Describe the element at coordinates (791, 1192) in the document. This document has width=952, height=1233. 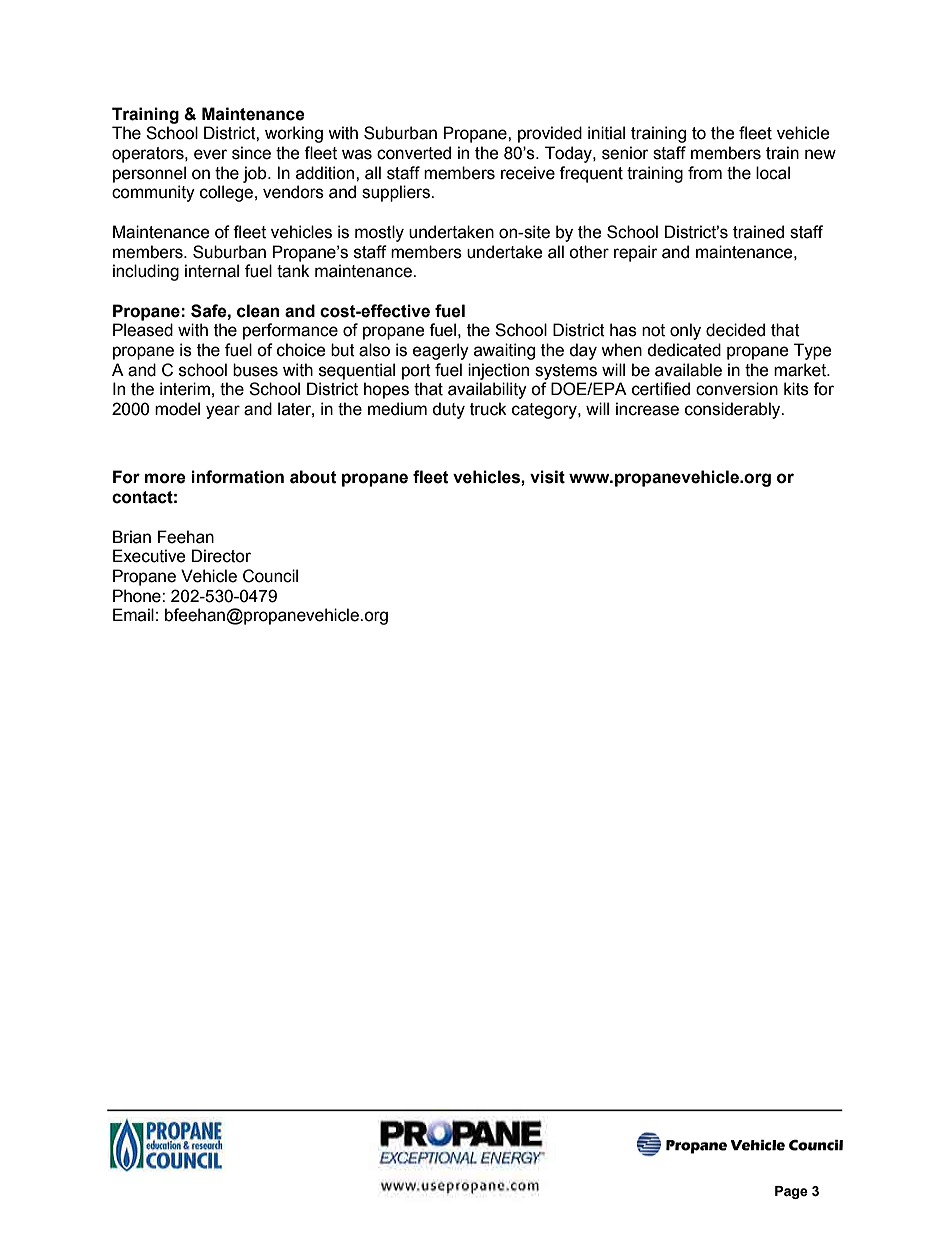
I see `Page` at that location.
